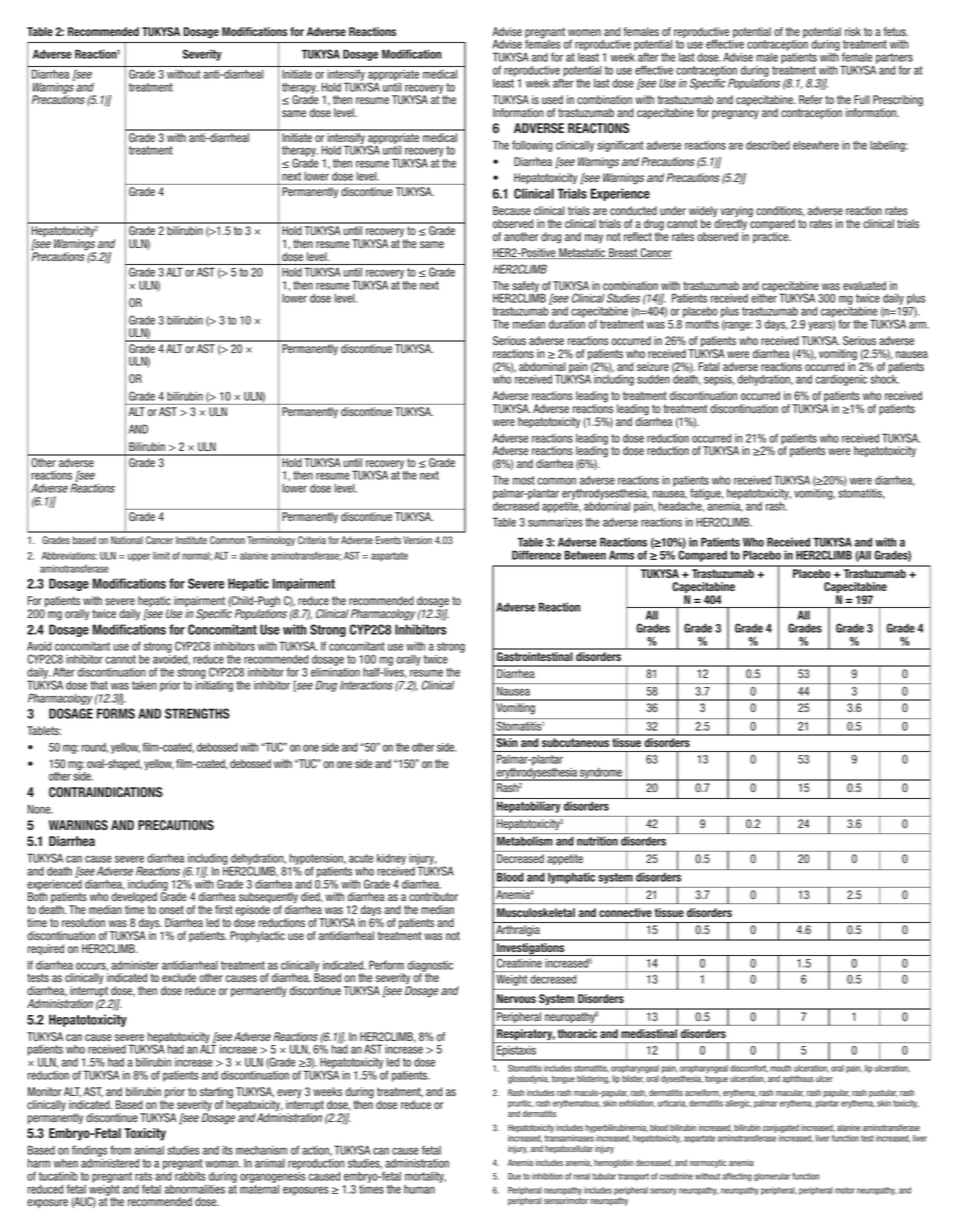 This document has width=958, height=1232. I want to click on from, so click(120, 1150).
